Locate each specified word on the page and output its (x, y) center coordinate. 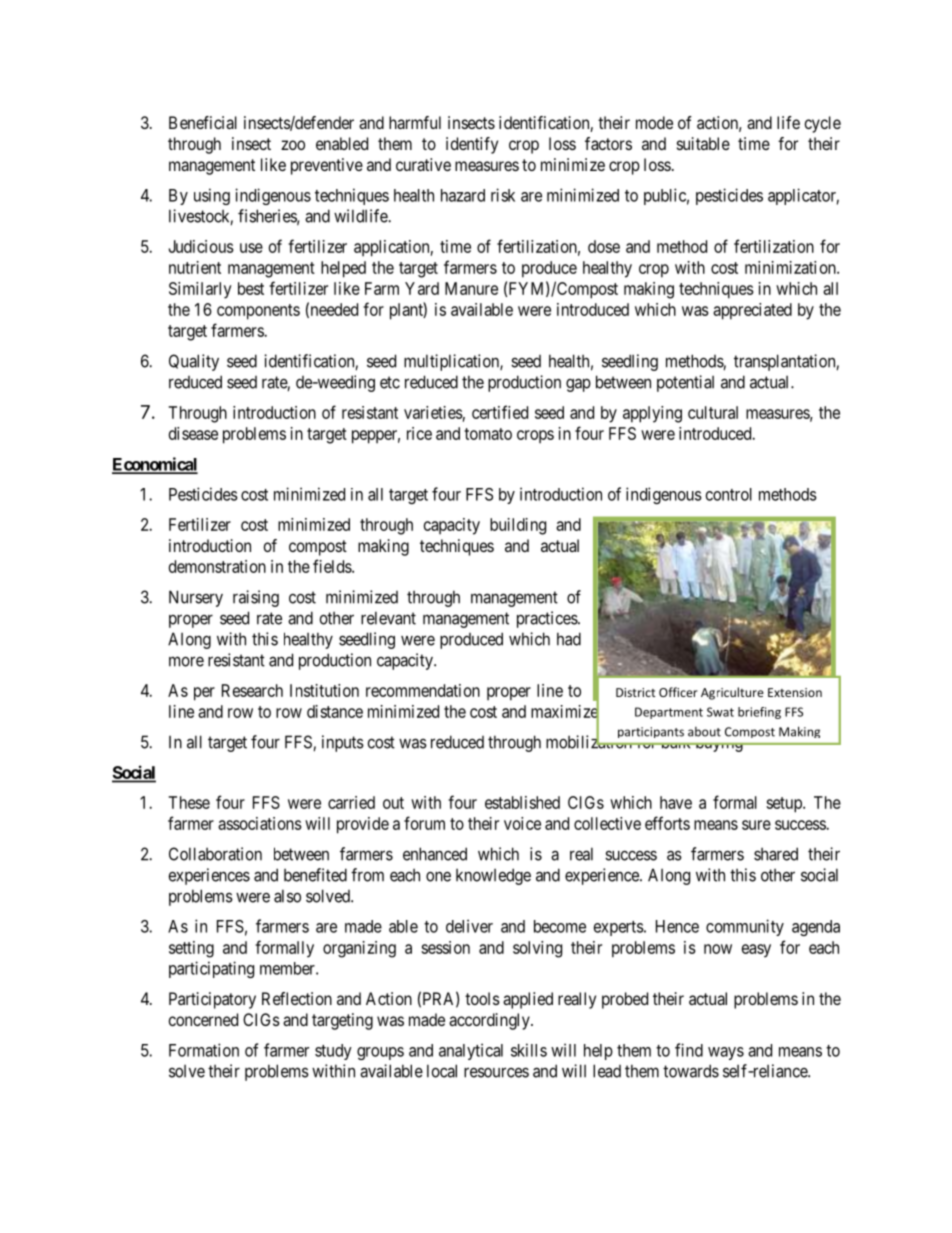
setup (785, 805)
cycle (823, 124)
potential (685, 383)
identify (472, 145)
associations (260, 823)
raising (256, 598)
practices (548, 619)
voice (522, 823)
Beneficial (203, 122)
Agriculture (732, 693)
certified (500, 412)
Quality (194, 362)
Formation (204, 1050)
